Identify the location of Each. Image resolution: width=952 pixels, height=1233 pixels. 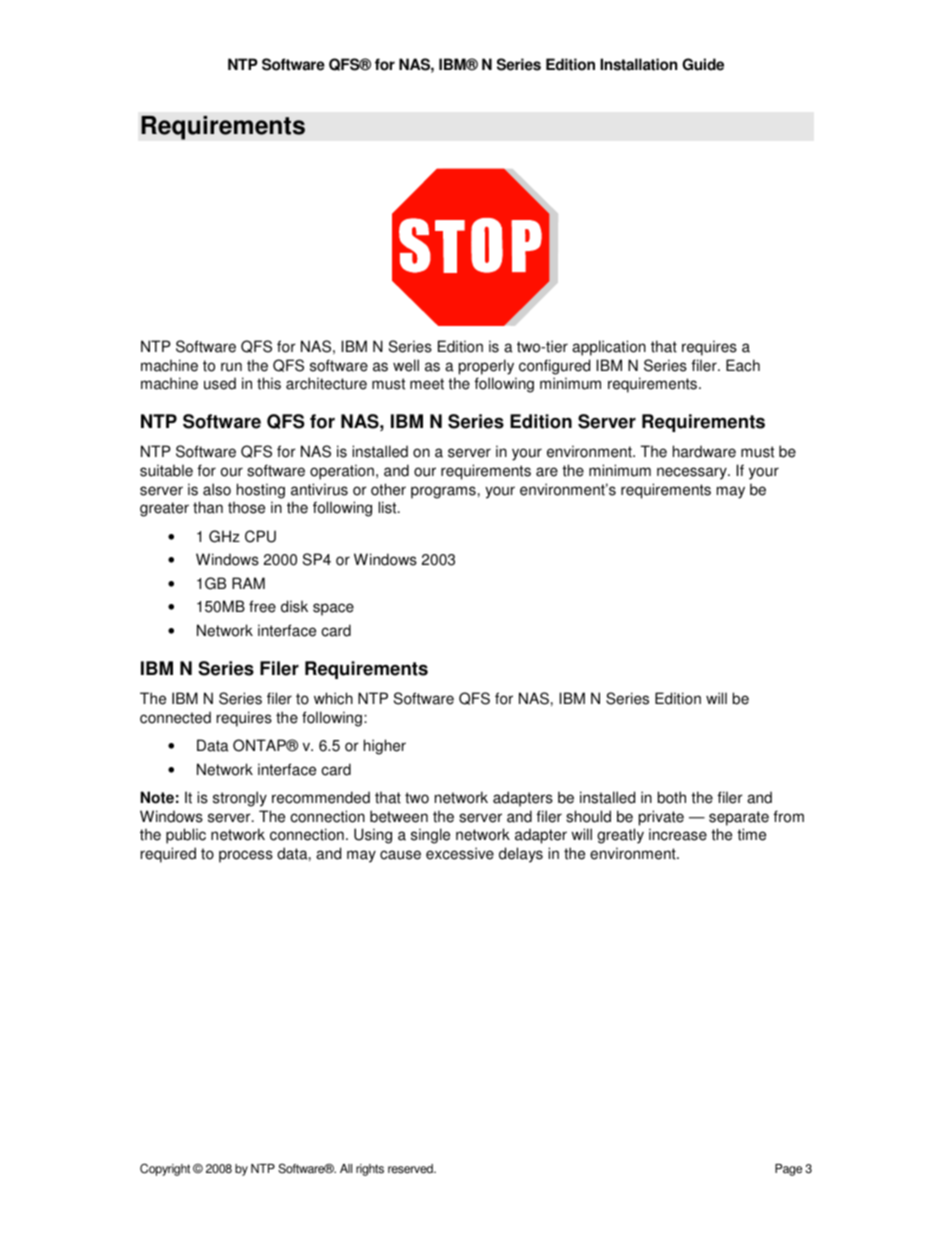
(743, 365).
